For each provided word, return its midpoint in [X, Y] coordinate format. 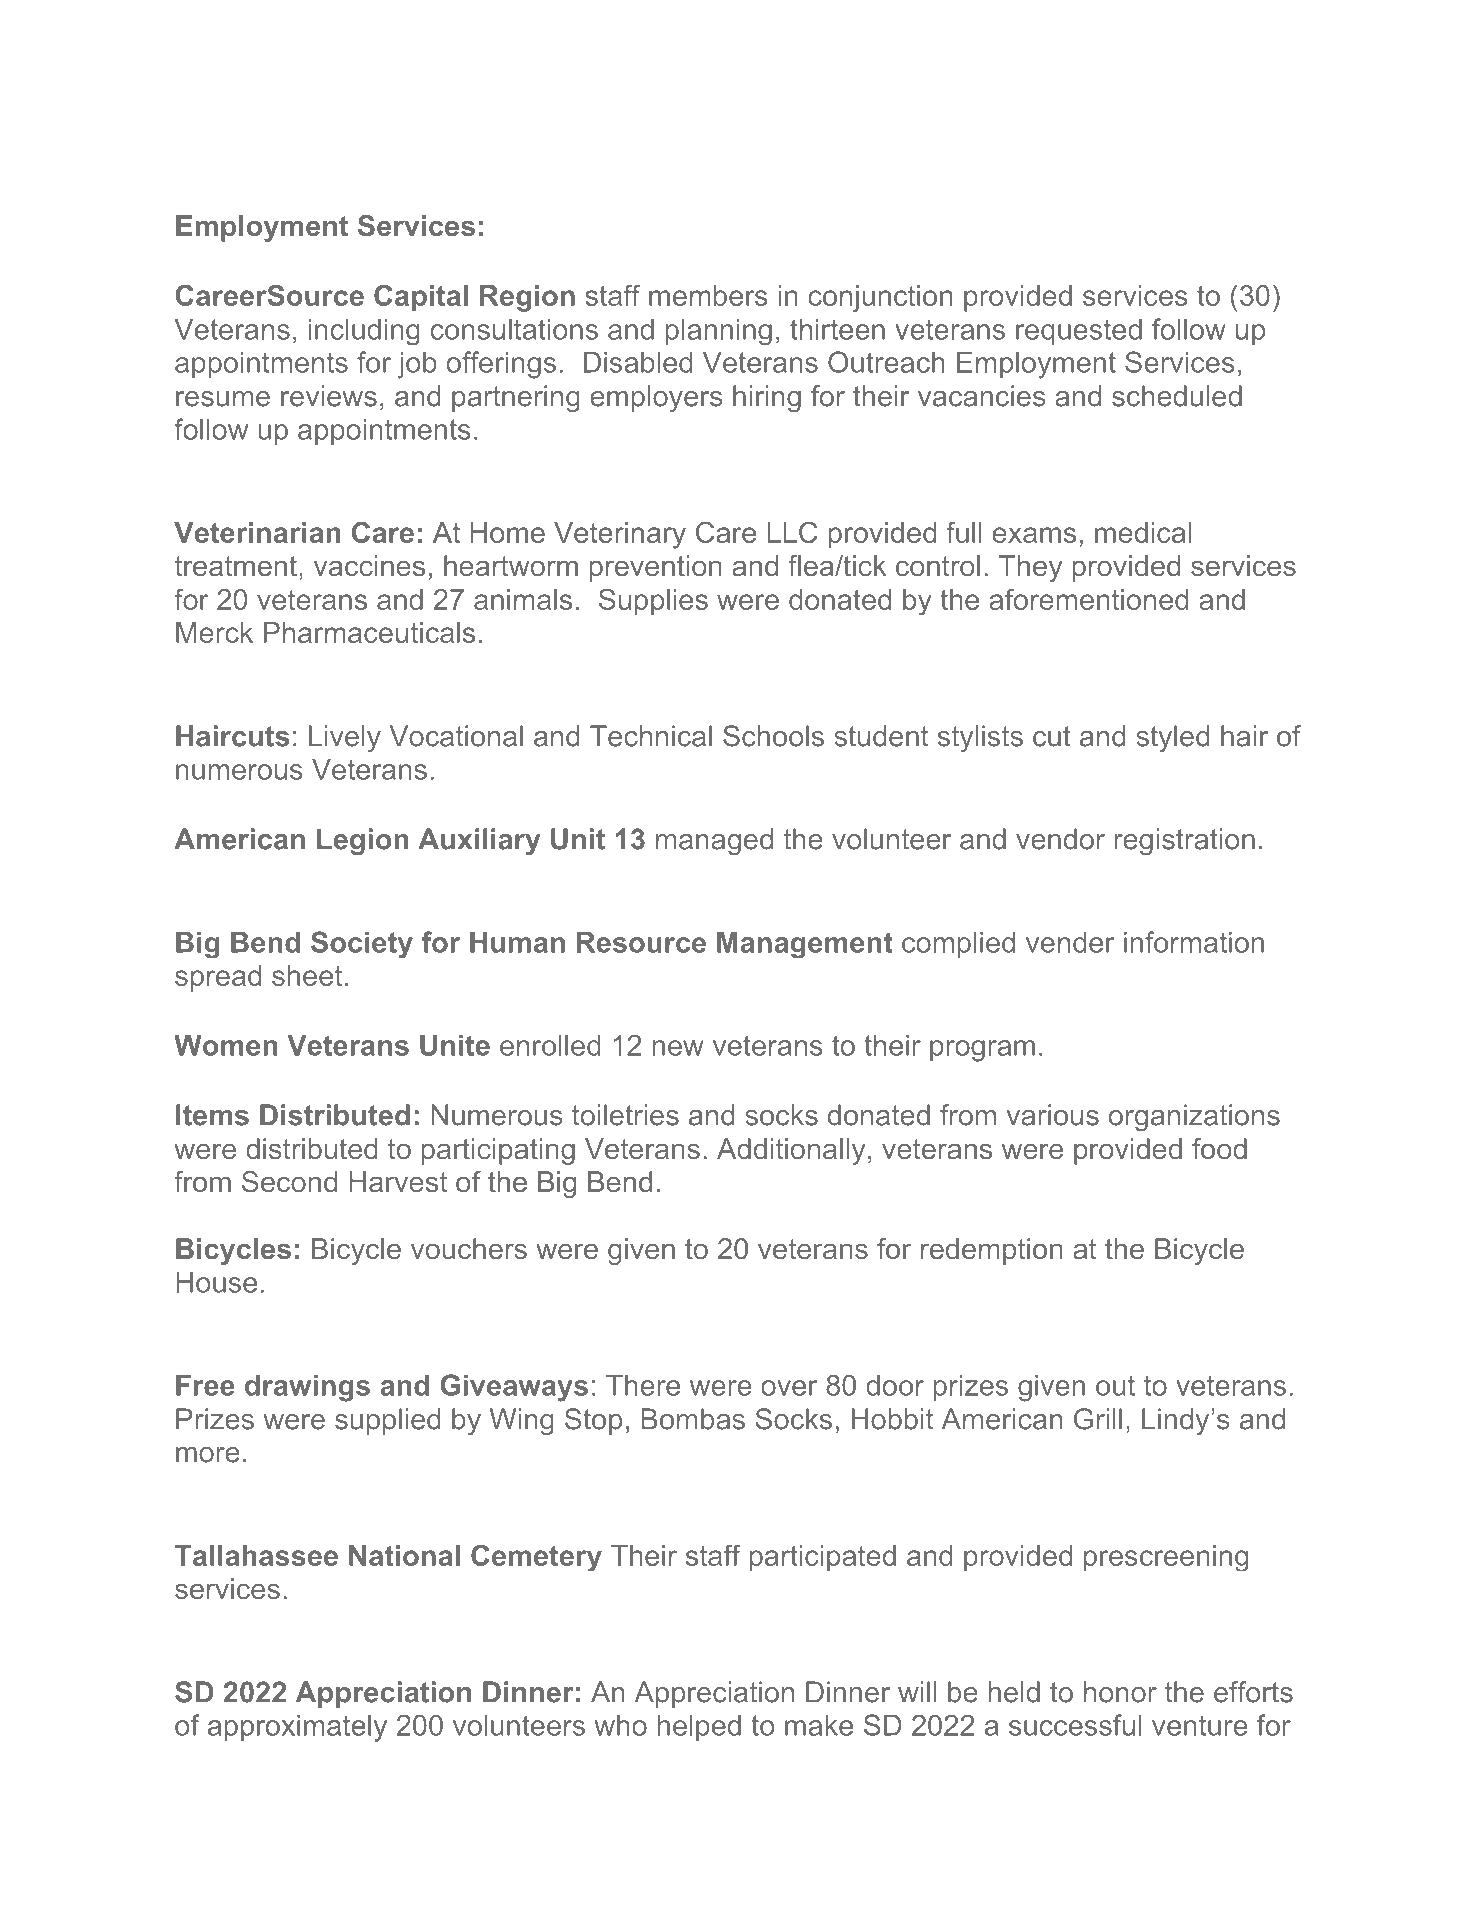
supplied [387, 1421]
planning [719, 332]
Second [289, 1181]
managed [714, 841]
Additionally [791, 1151]
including [364, 332]
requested [1079, 332]
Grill [1098, 1419]
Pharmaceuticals [369, 632]
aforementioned [1088, 599]
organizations [1194, 1117]
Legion [362, 842]
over [789, 1388]
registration [1184, 841]
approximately [297, 1728]
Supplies [653, 601]
